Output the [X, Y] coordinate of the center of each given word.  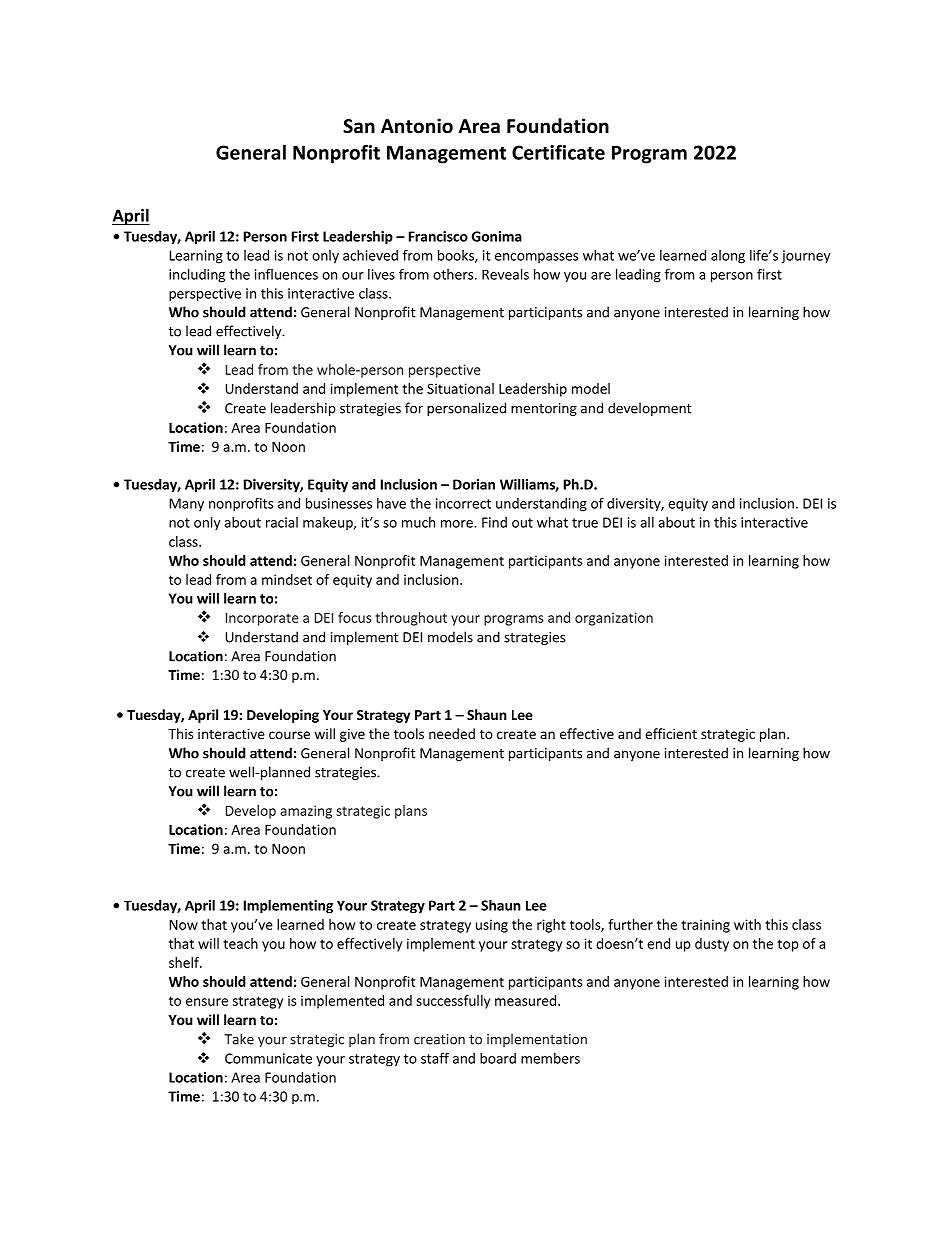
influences [286, 274]
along [728, 257]
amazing [306, 812]
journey [806, 257]
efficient [671, 733]
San [359, 126]
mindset [287, 579]
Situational [460, 388]
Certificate [558, 152]
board [498, 1058]
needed [452, 733]
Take [239, 1039]
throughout [411, 619]
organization [614, 619]
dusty [712, 945]
